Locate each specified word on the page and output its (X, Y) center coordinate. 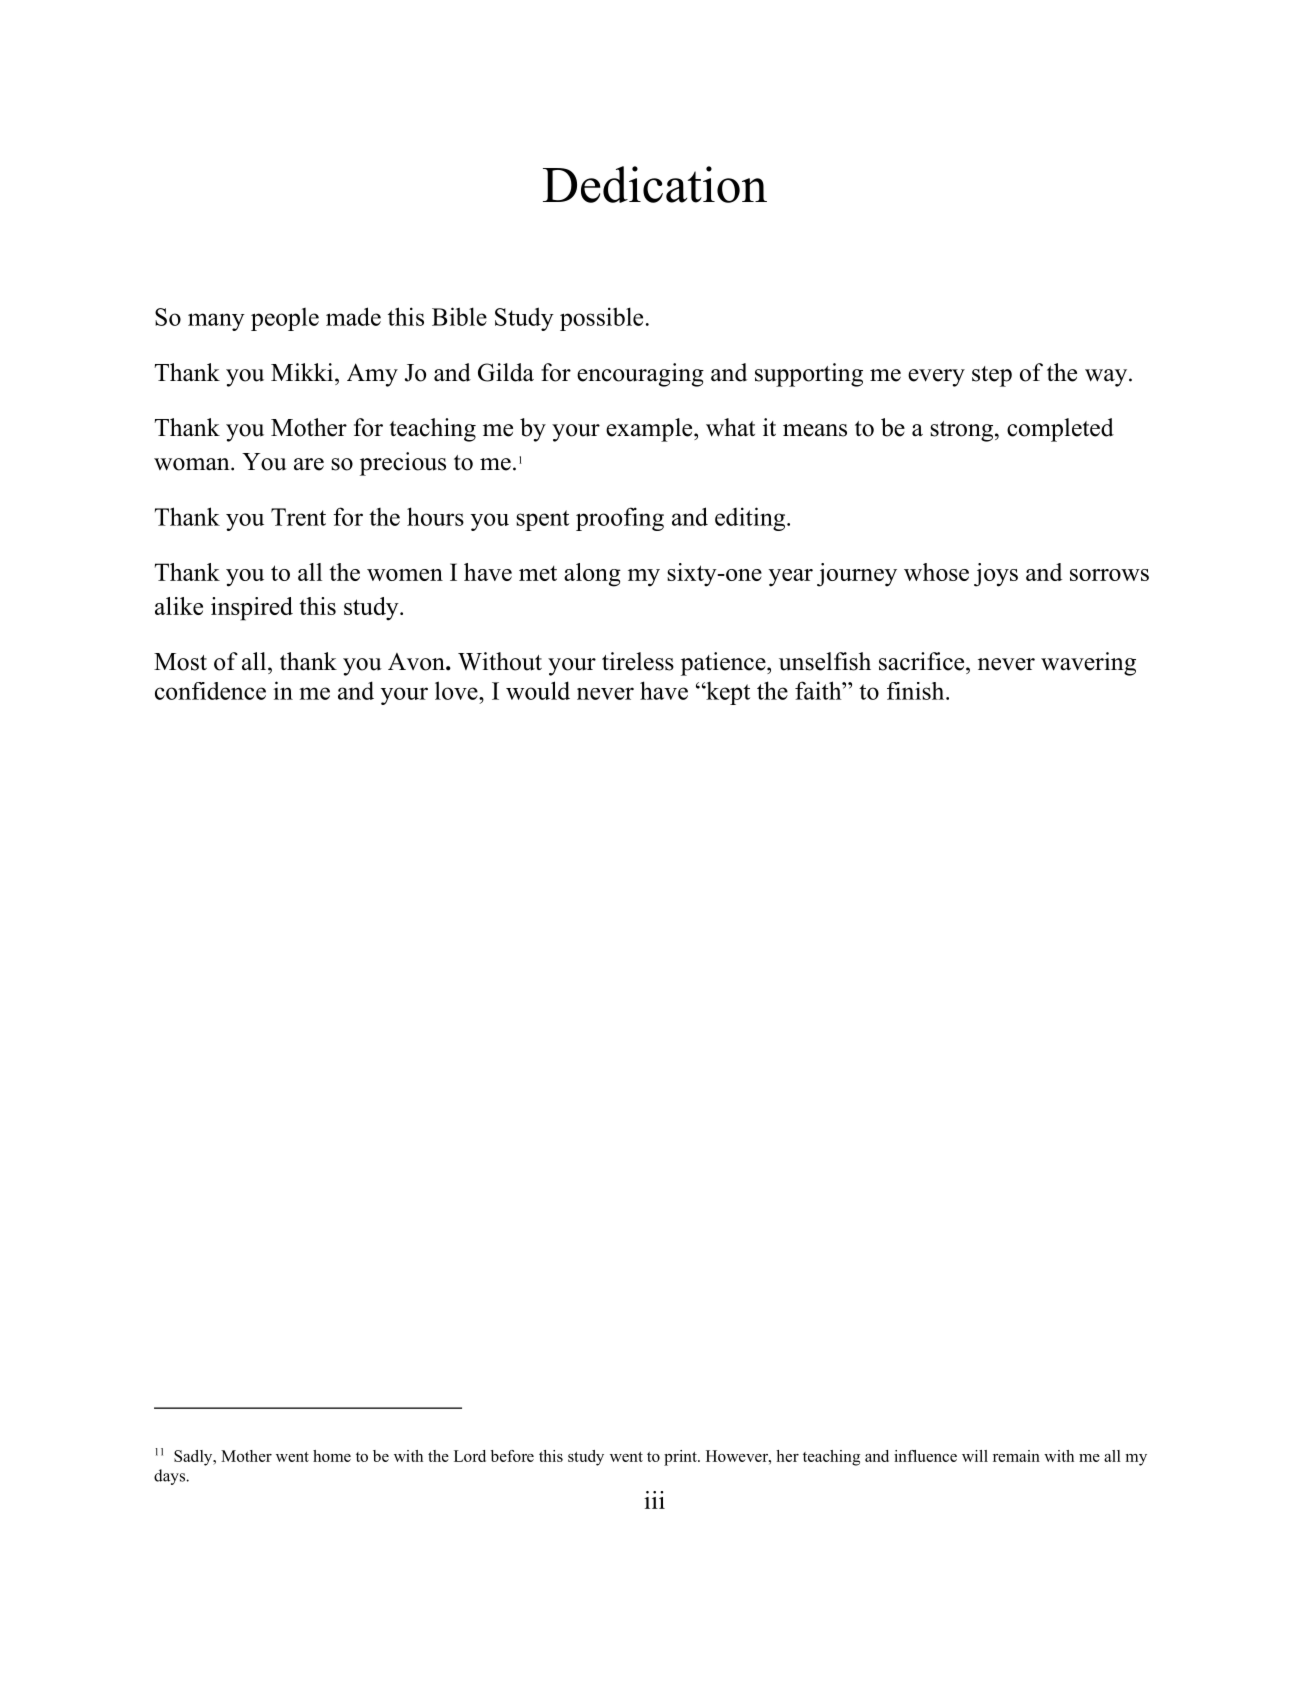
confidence (210, 691)
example (650, 430)
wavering (1088, 664)
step (992, 376)
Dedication (655, 184)
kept (727, 693)
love (457, 690)
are (309, 464)
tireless (638, 661)
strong (963, 431)
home (332, 1456)
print (681, 1458)
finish (917, 691)
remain (1016, 1456)
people (285, 319)
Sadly (194, 1458)
